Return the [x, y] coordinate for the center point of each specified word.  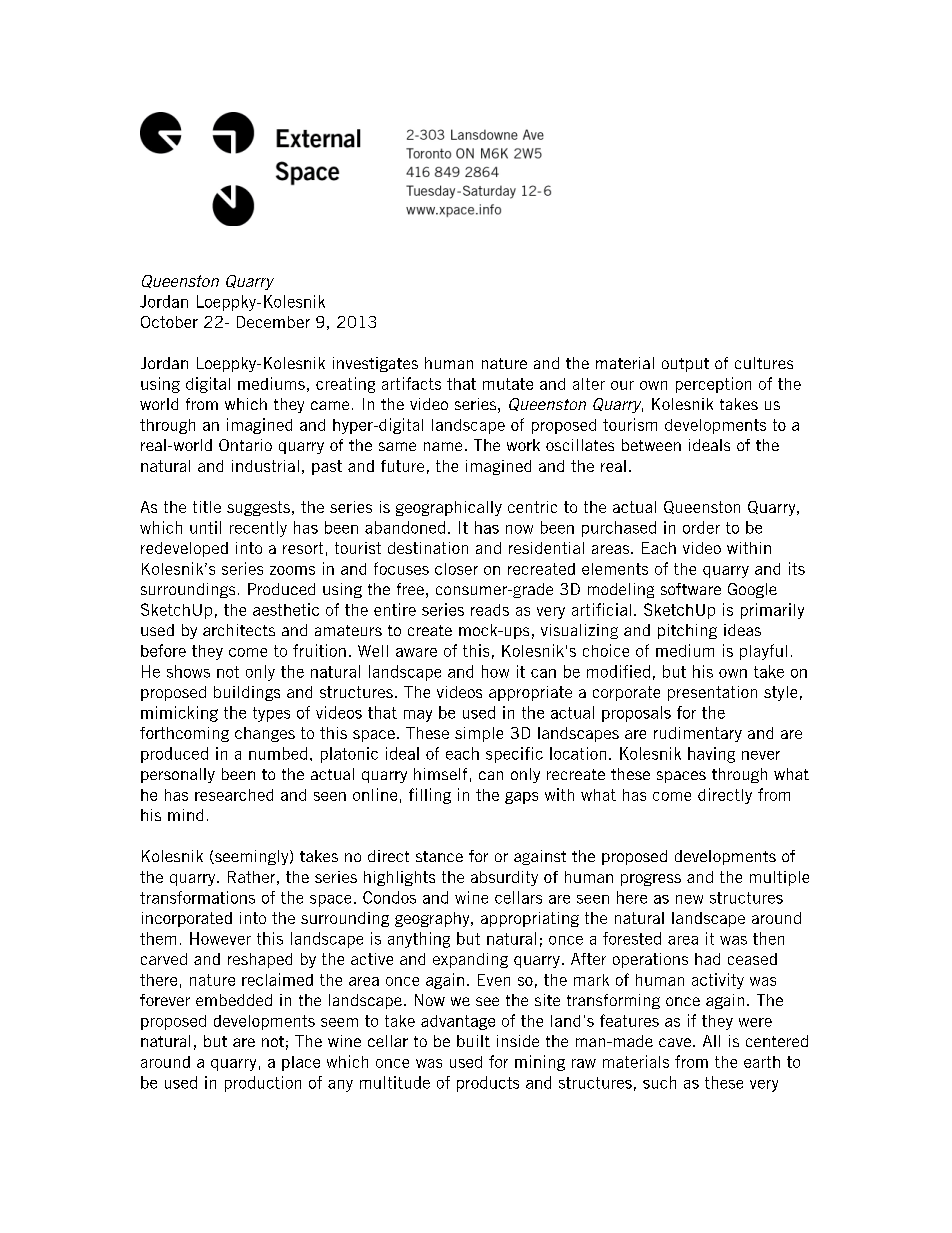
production [263, 1084]
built [473, 1041]
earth [762, 1062]
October [169, 322]
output [685, 365]
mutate [508, 384]
